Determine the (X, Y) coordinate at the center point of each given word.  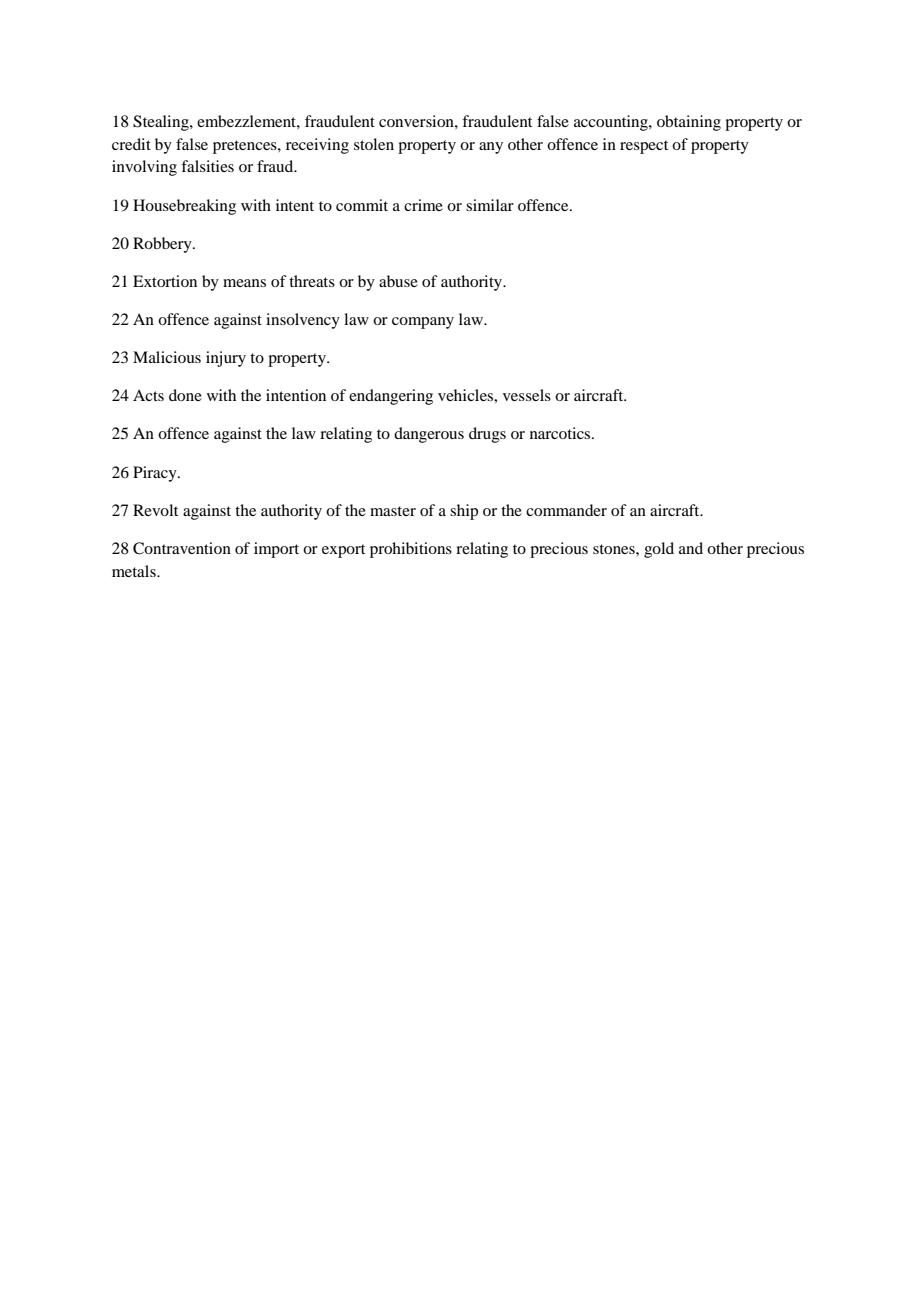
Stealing (162, 123)
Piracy (156, 474)
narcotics (561, 433)
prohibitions (411, 550)
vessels (527, 395)
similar (490, 205)
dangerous (429, 435)
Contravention (182, 548)
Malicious (167, 357)
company (423, 323)
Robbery (163, 245)
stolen (374, 144)
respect (644, 147)
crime (423, 205)
